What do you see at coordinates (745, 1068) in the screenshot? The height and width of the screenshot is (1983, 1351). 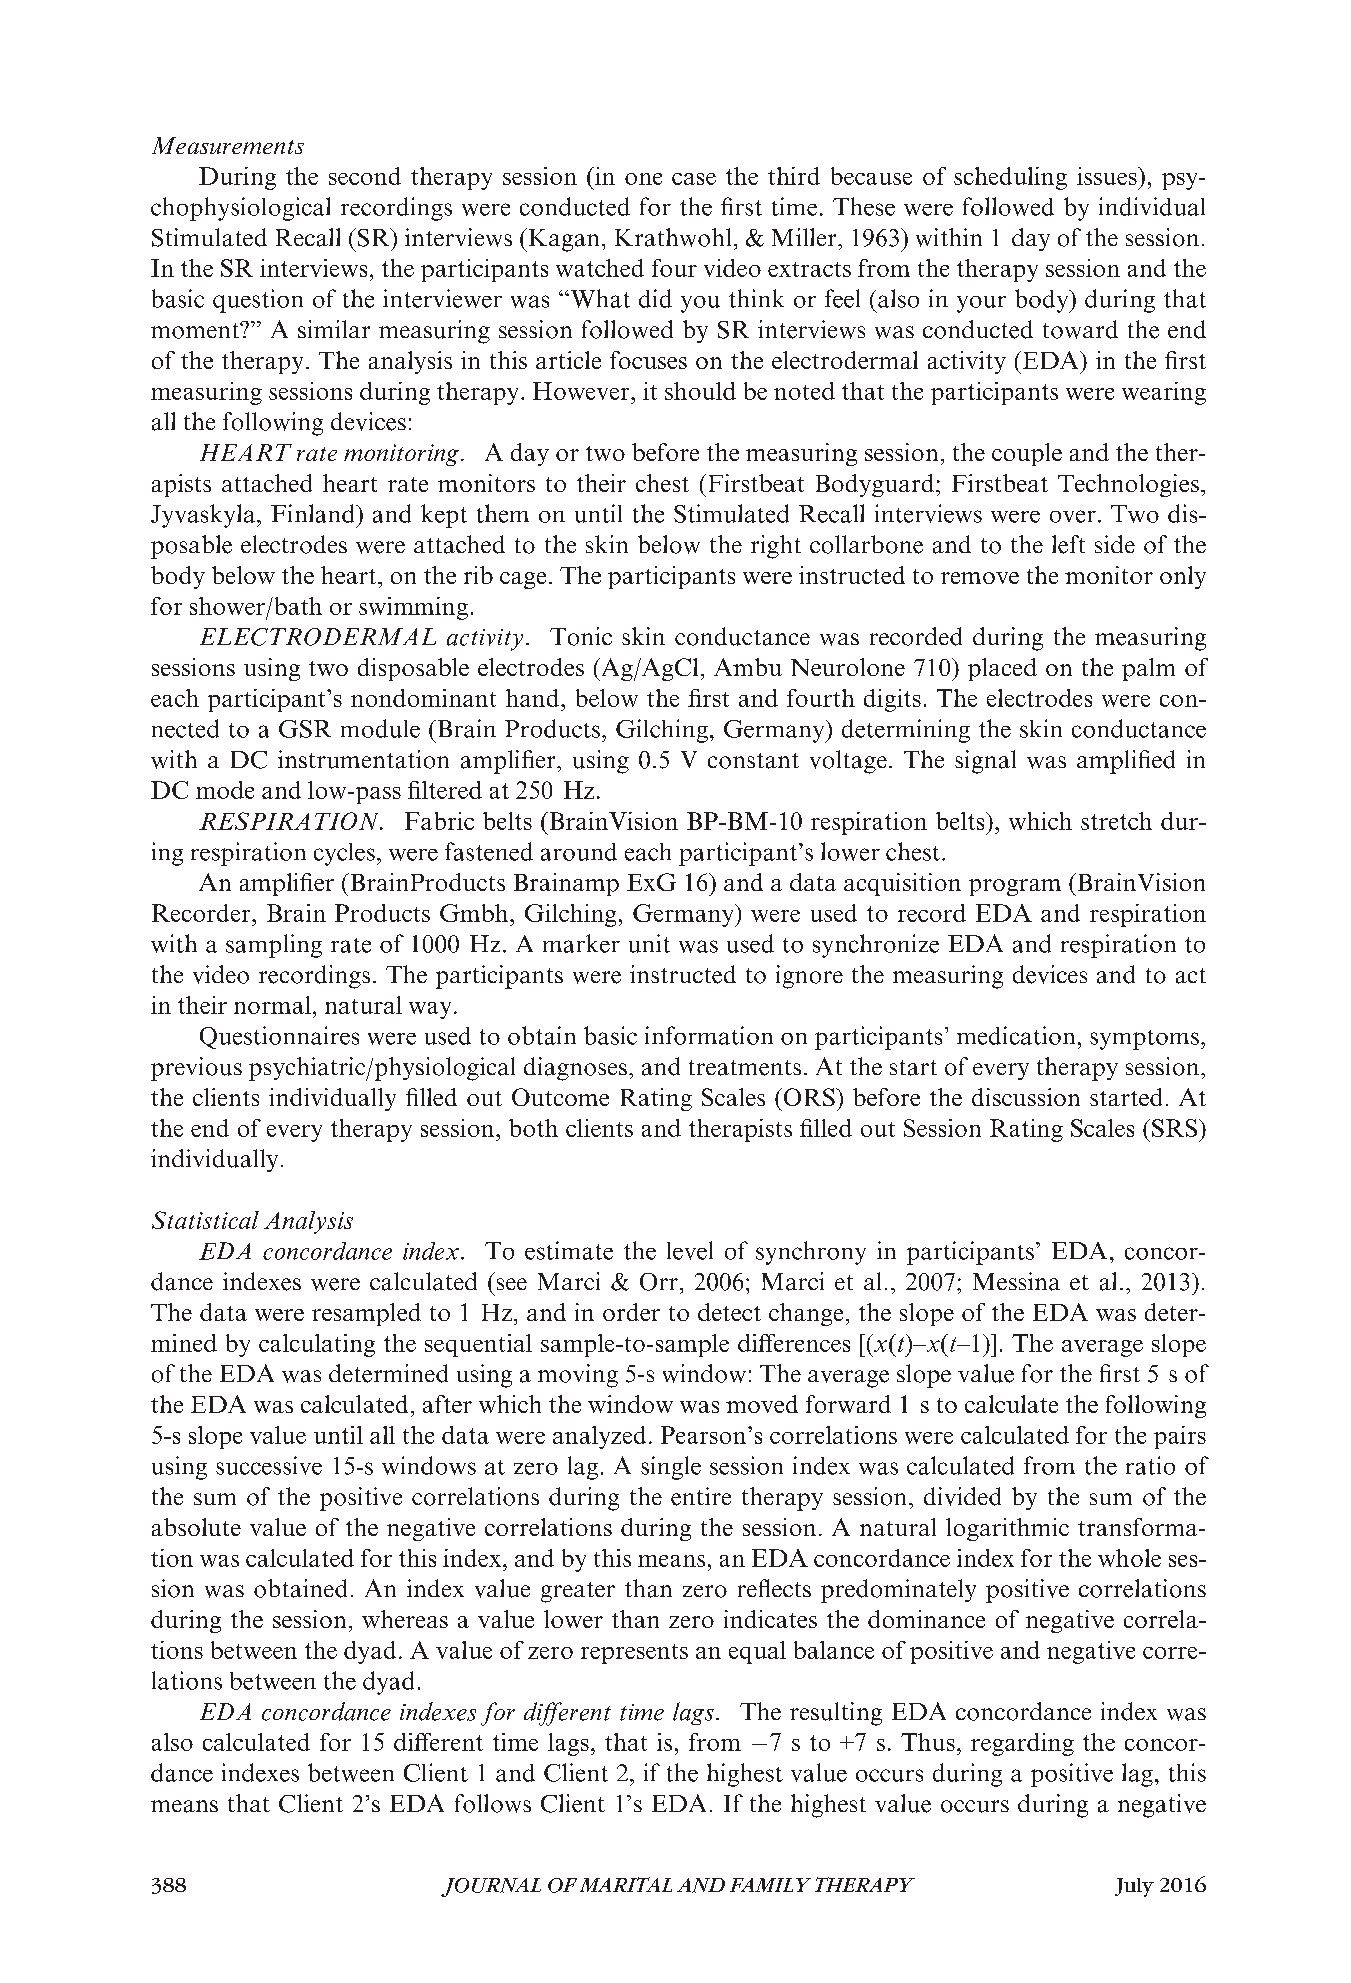 I see `treatments` at bounding box center [745, 1068].
